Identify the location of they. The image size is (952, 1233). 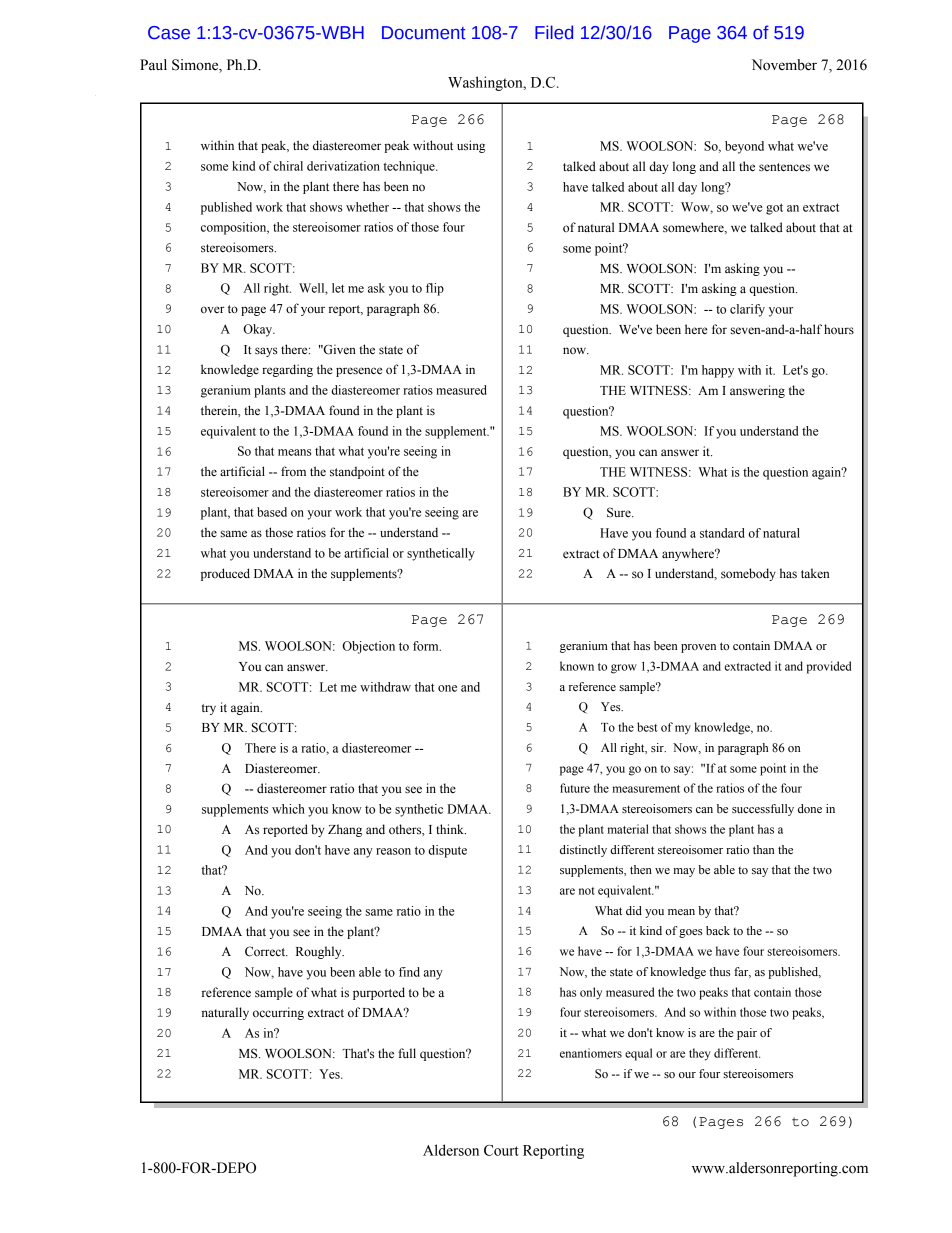
(700, 1054).
